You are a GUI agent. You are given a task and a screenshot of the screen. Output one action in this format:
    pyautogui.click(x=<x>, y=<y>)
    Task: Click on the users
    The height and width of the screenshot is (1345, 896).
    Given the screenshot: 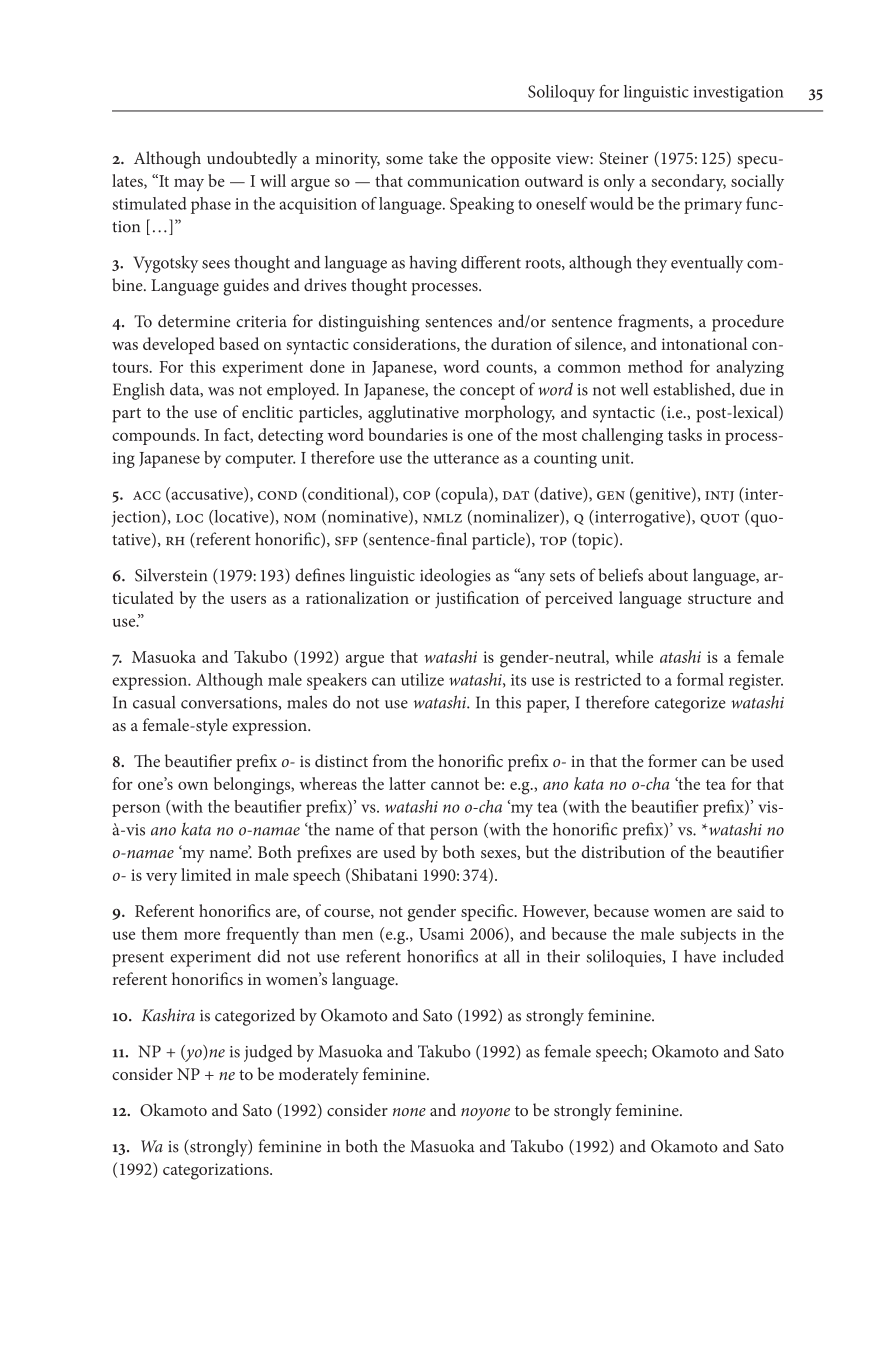 What is the action you would take?
    pyautogui.click(x=248, y=600)
